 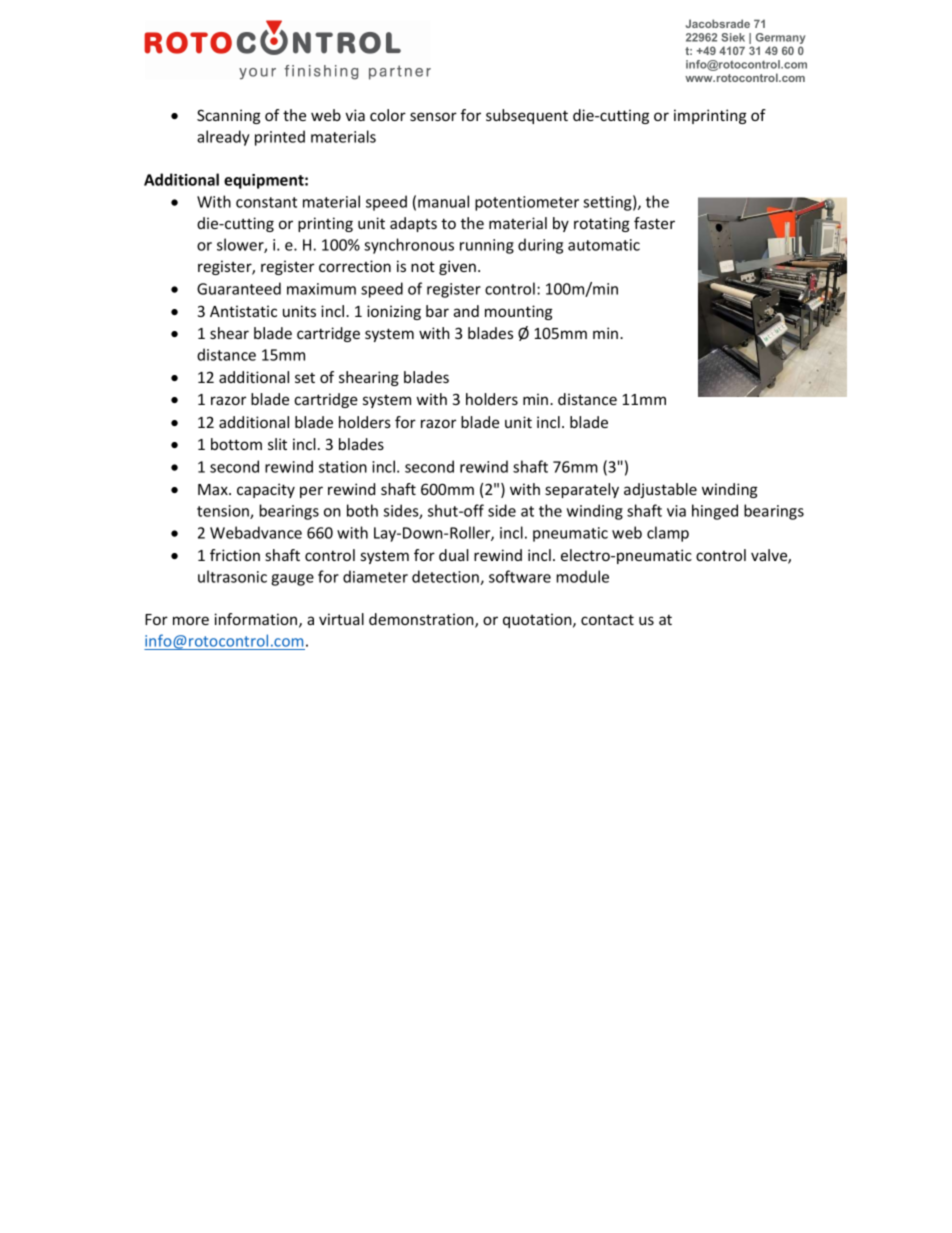 I want to click on automatic, so click(x=604, y=245).
